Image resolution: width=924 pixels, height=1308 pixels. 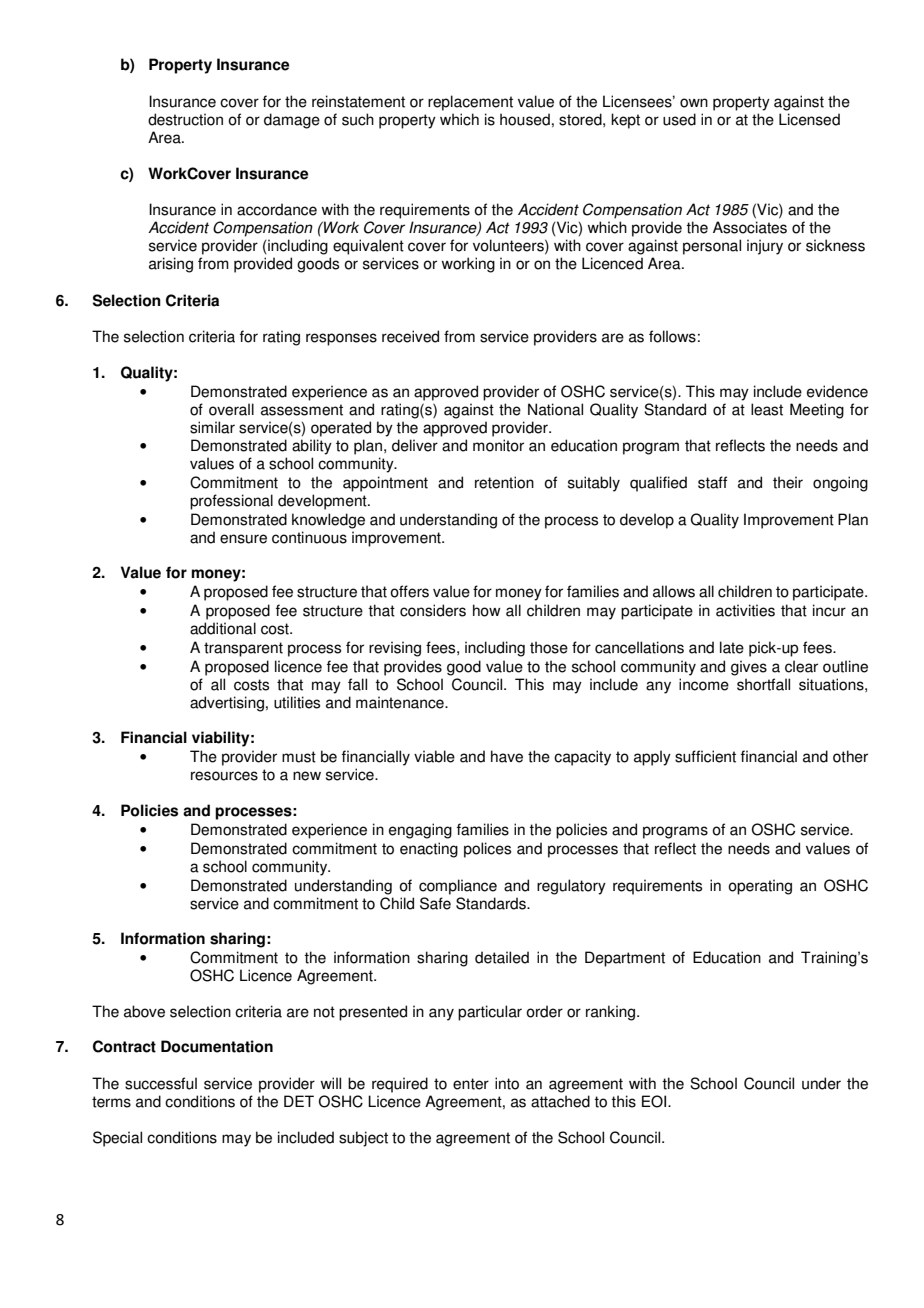 What do you see at coordinates (185, 119) in the document?
I see `destruction` at bounding box center [185, 119].
